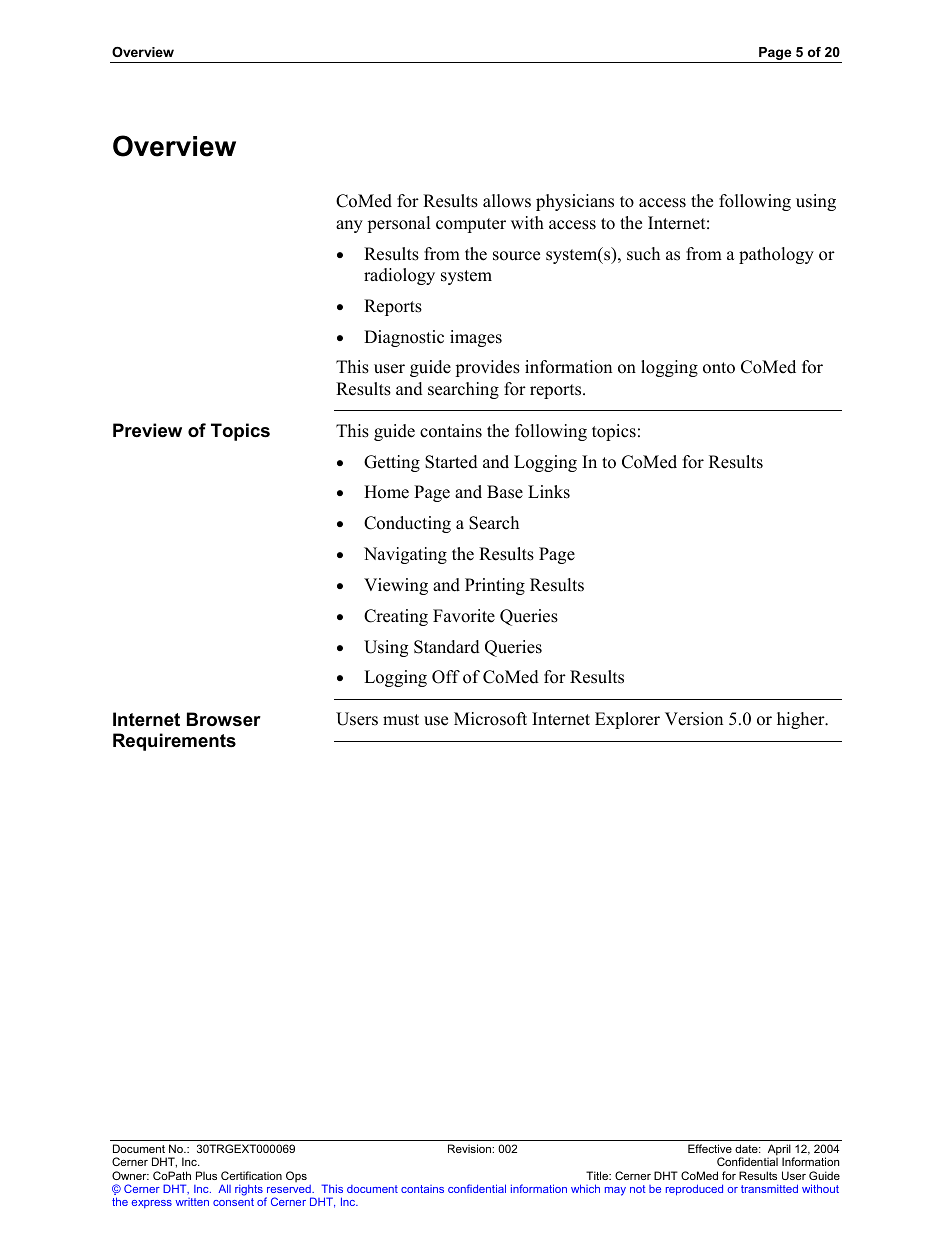 The height and width of the screenshot is (1233, 952). I want to click on Plus, so click(206, 1175).
